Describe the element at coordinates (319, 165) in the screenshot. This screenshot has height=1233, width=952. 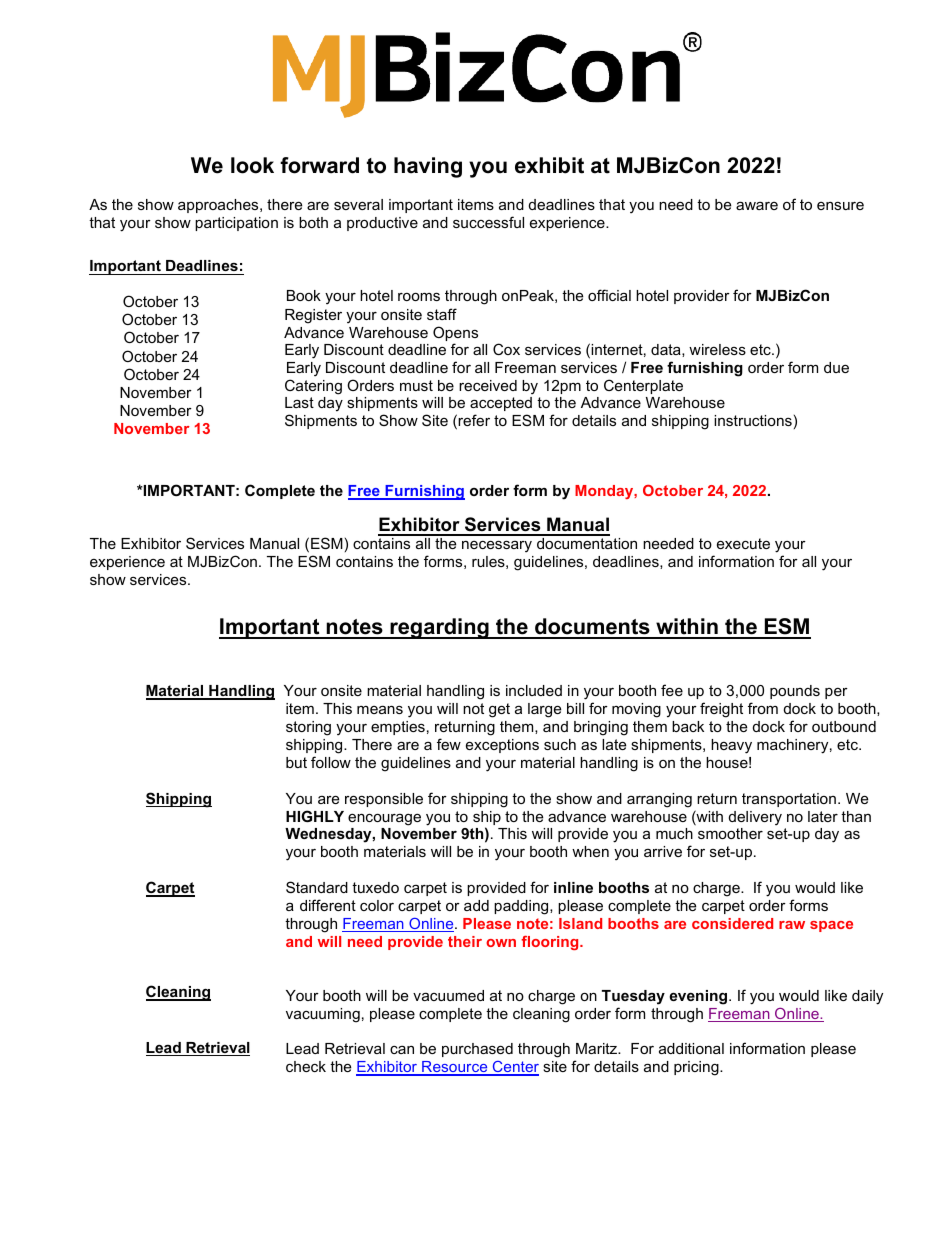
I see `forward` at that location.
